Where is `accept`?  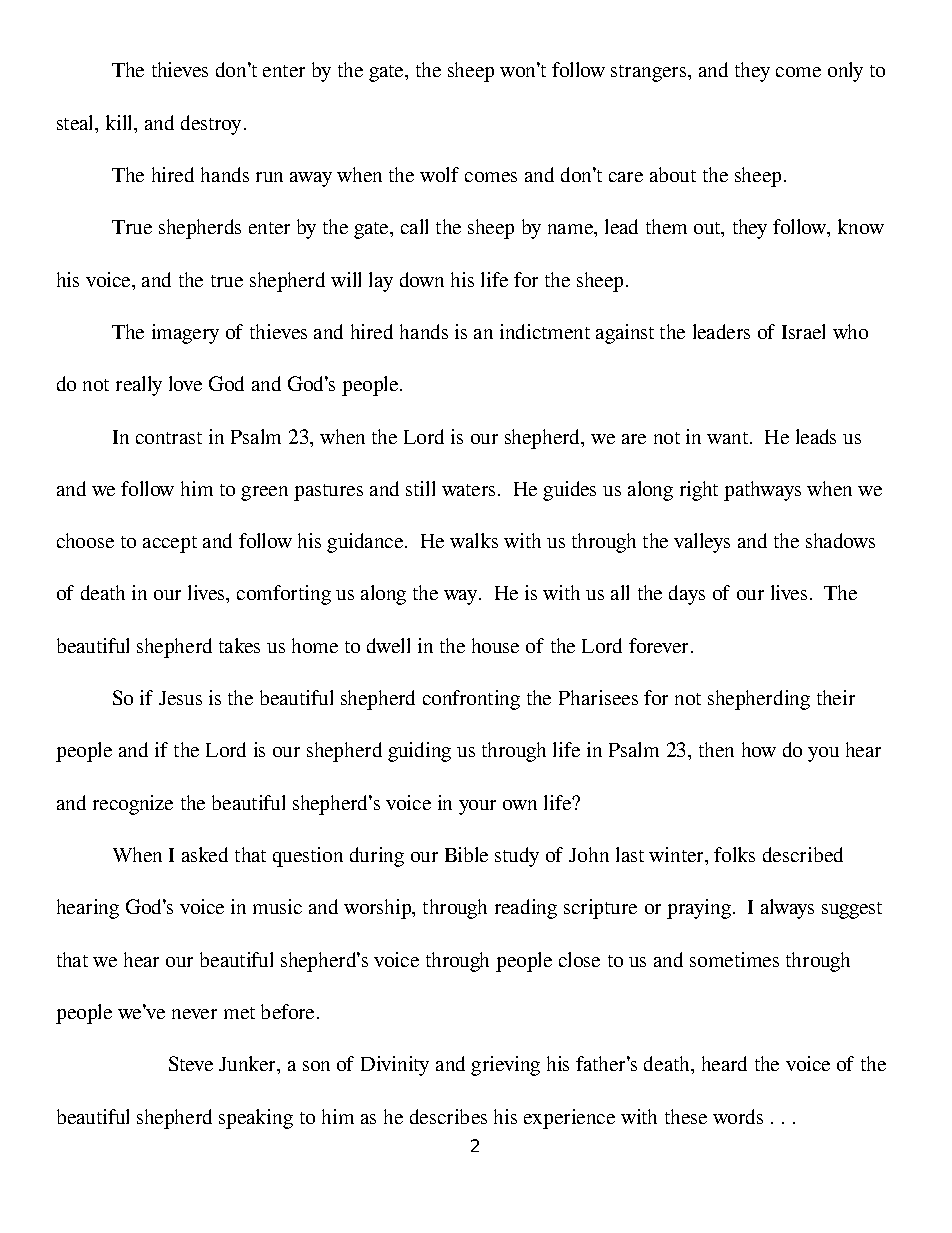
accept is located at coordinates (170, 544).
